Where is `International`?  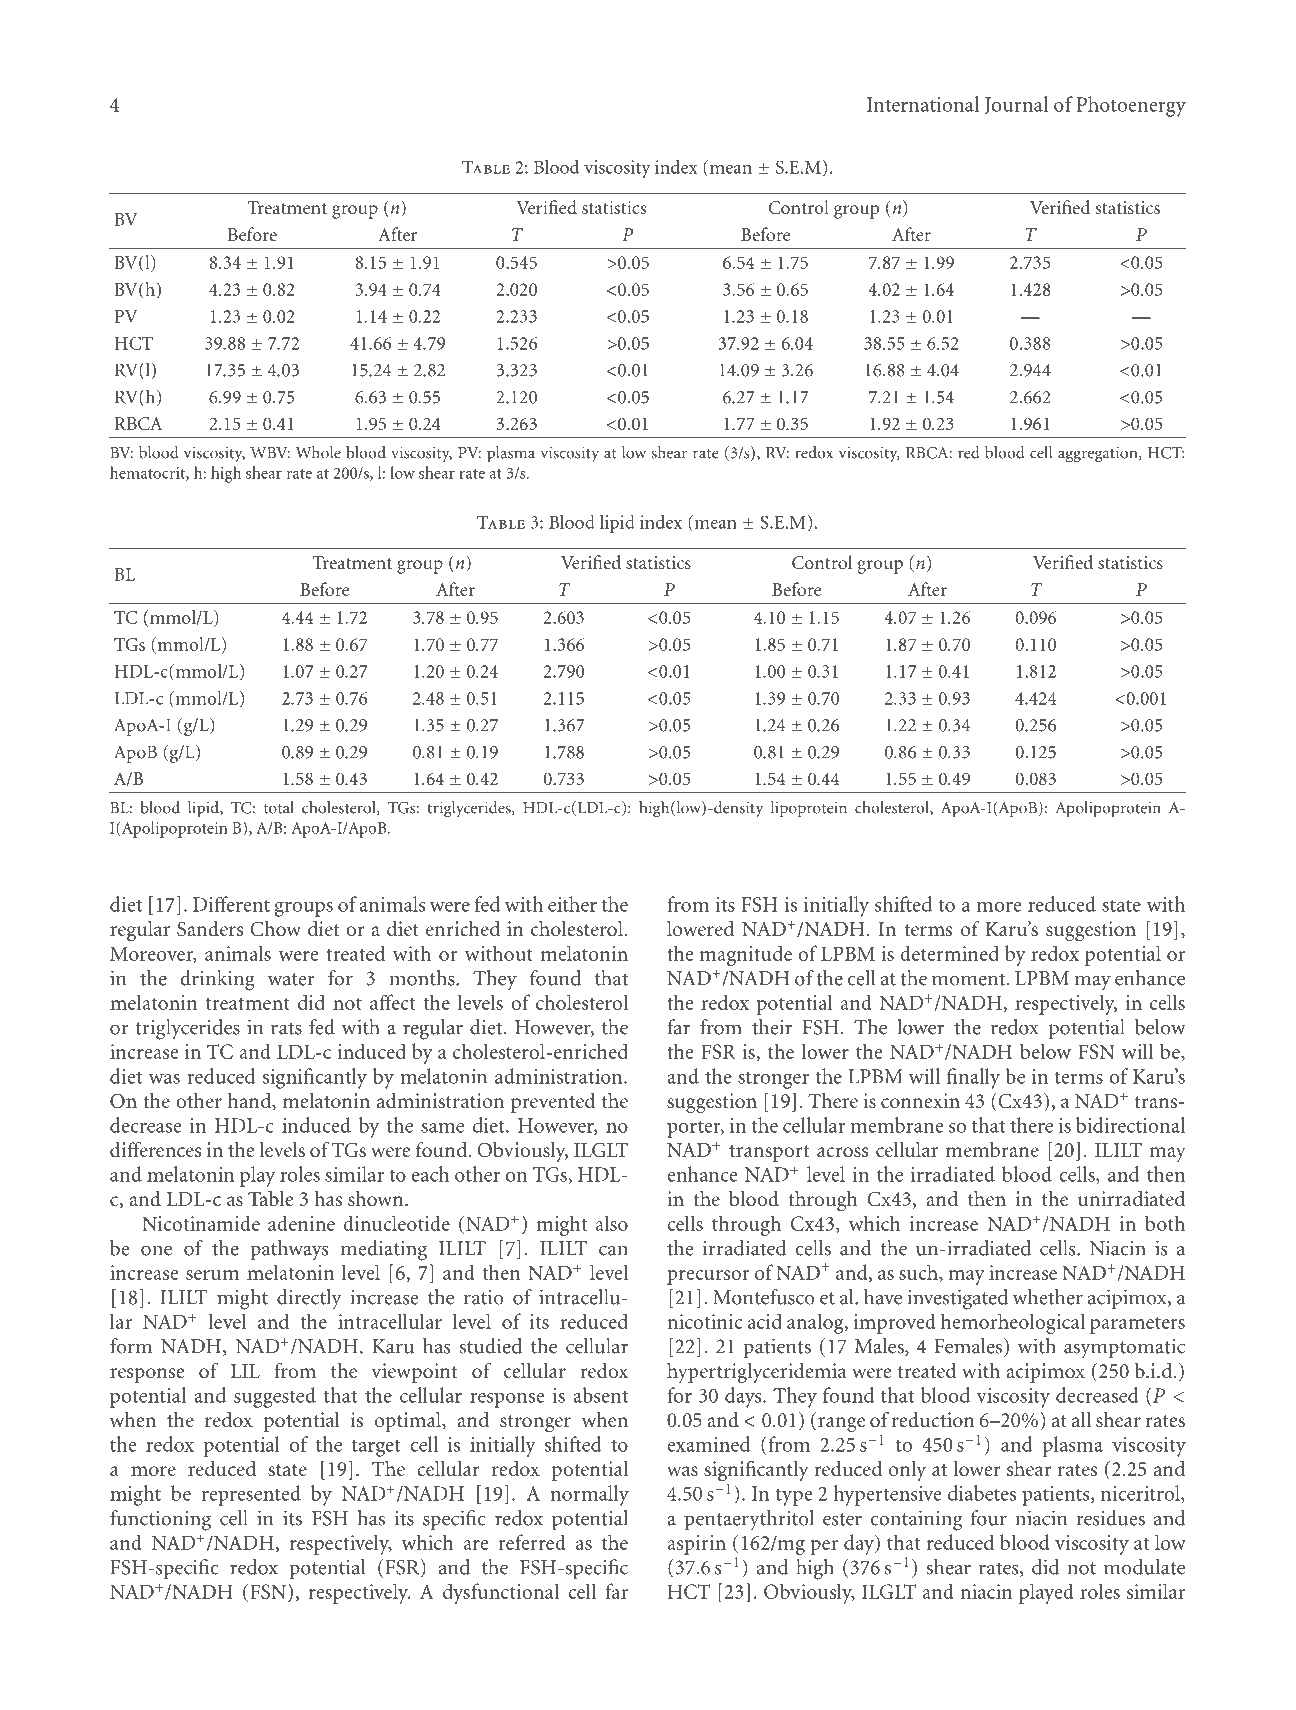
International is located at coordinates (923, 104).
